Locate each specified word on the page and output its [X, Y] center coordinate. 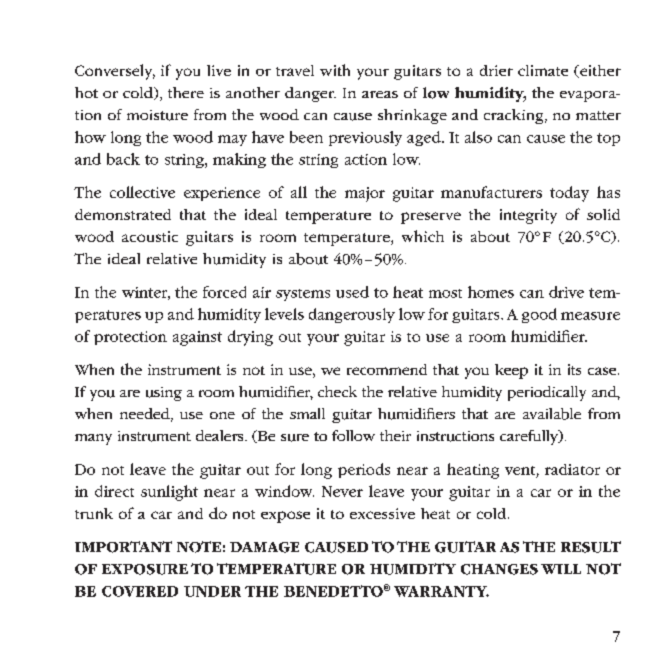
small [307, 413]
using [164, 394]
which [423, 236]
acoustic [150, 236]
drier [496, 70]
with [335, 70]
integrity [528, 216]
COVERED [140, 591]
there [186, 92]
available [552, 414]
